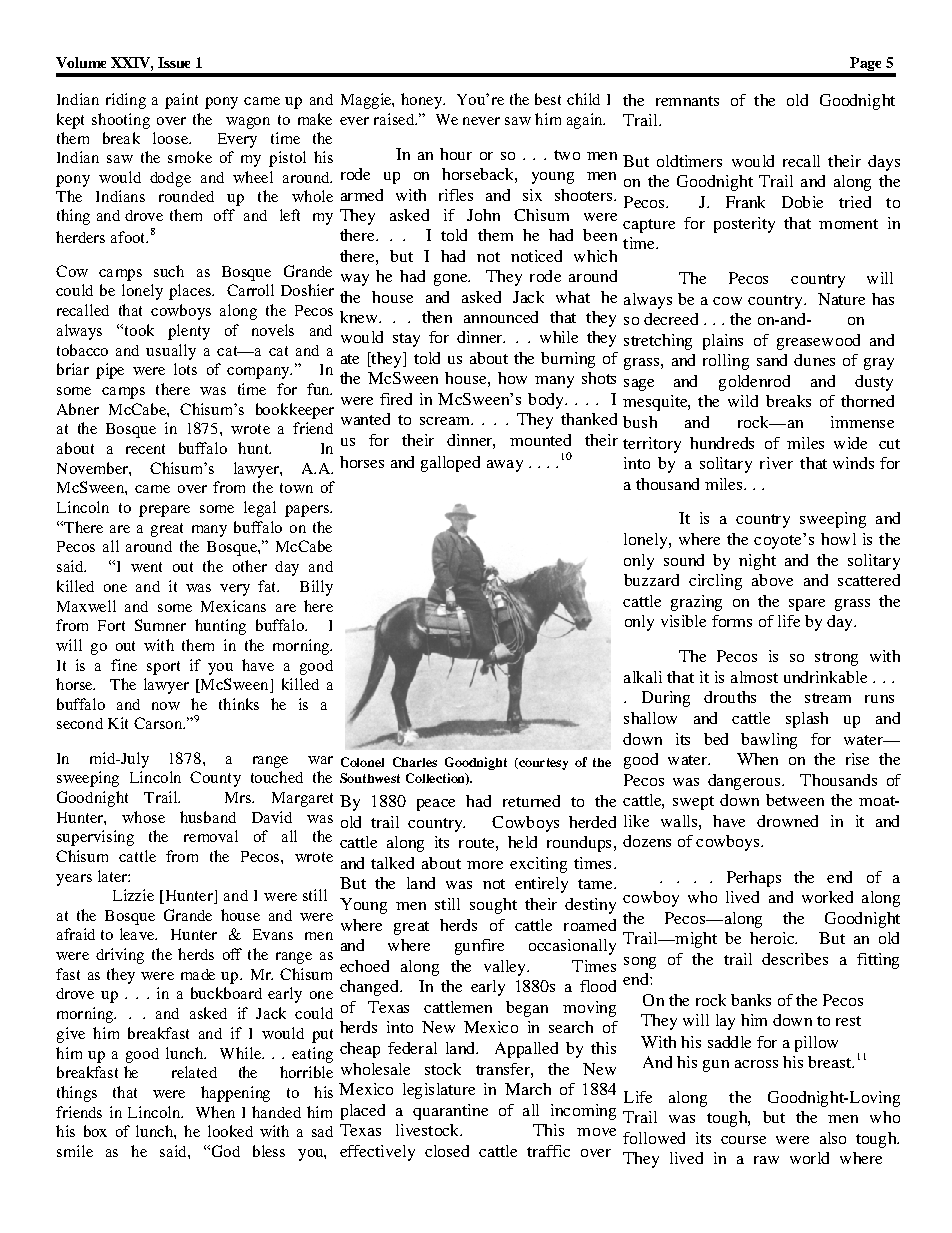 The height and width of the image is (1233, 952). I want to click on between, so click(795, 800).
